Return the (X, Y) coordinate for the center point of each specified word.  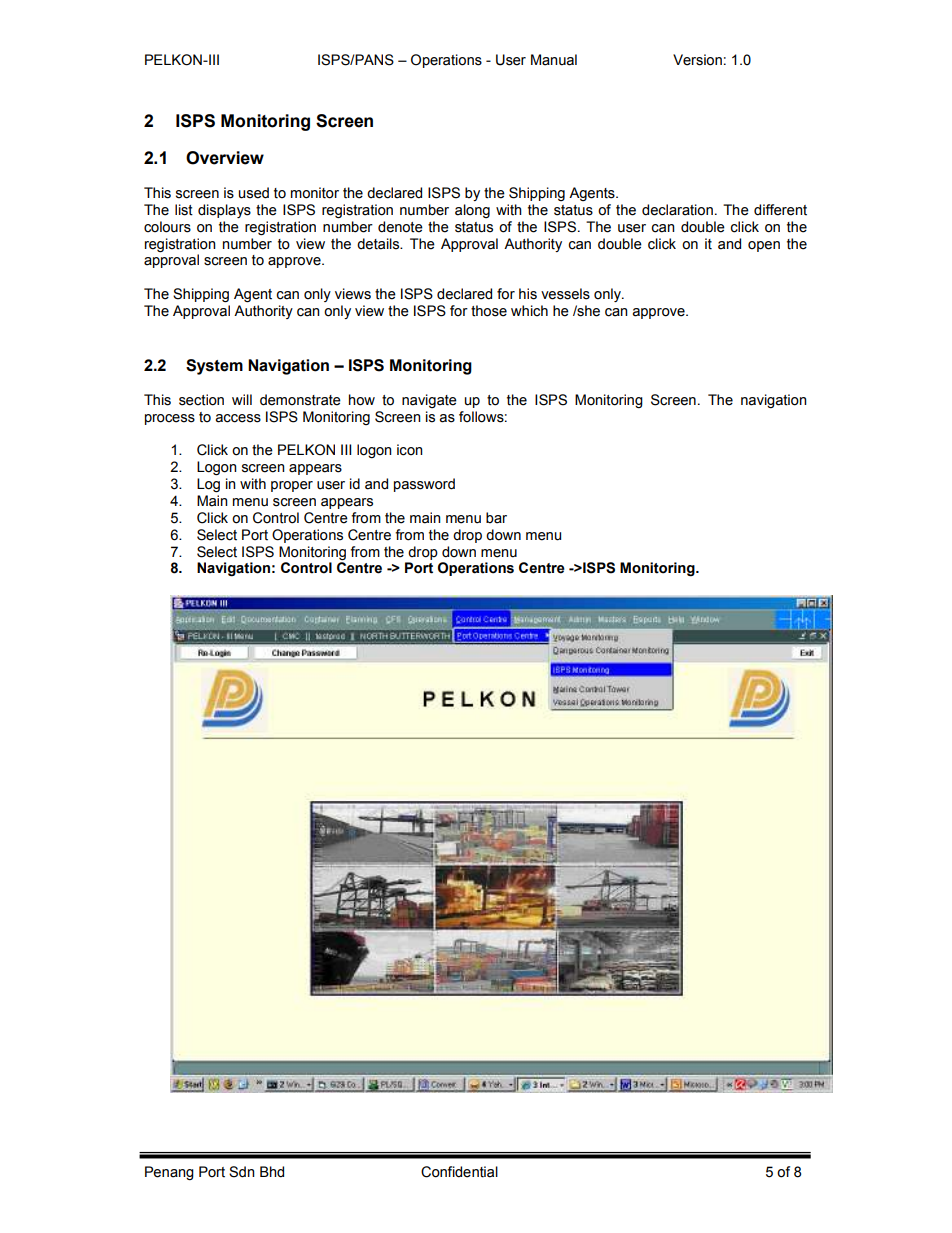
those (489, 311)
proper (292, 486)
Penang (169, 1173)
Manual (554, 60)
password (424, 485)
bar (496, 518)
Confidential (459, 1172)
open (764, 246)
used (254, 193)
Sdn (242, 1172)
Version (697, 60)
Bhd (272, 1172)
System (214, 367)
